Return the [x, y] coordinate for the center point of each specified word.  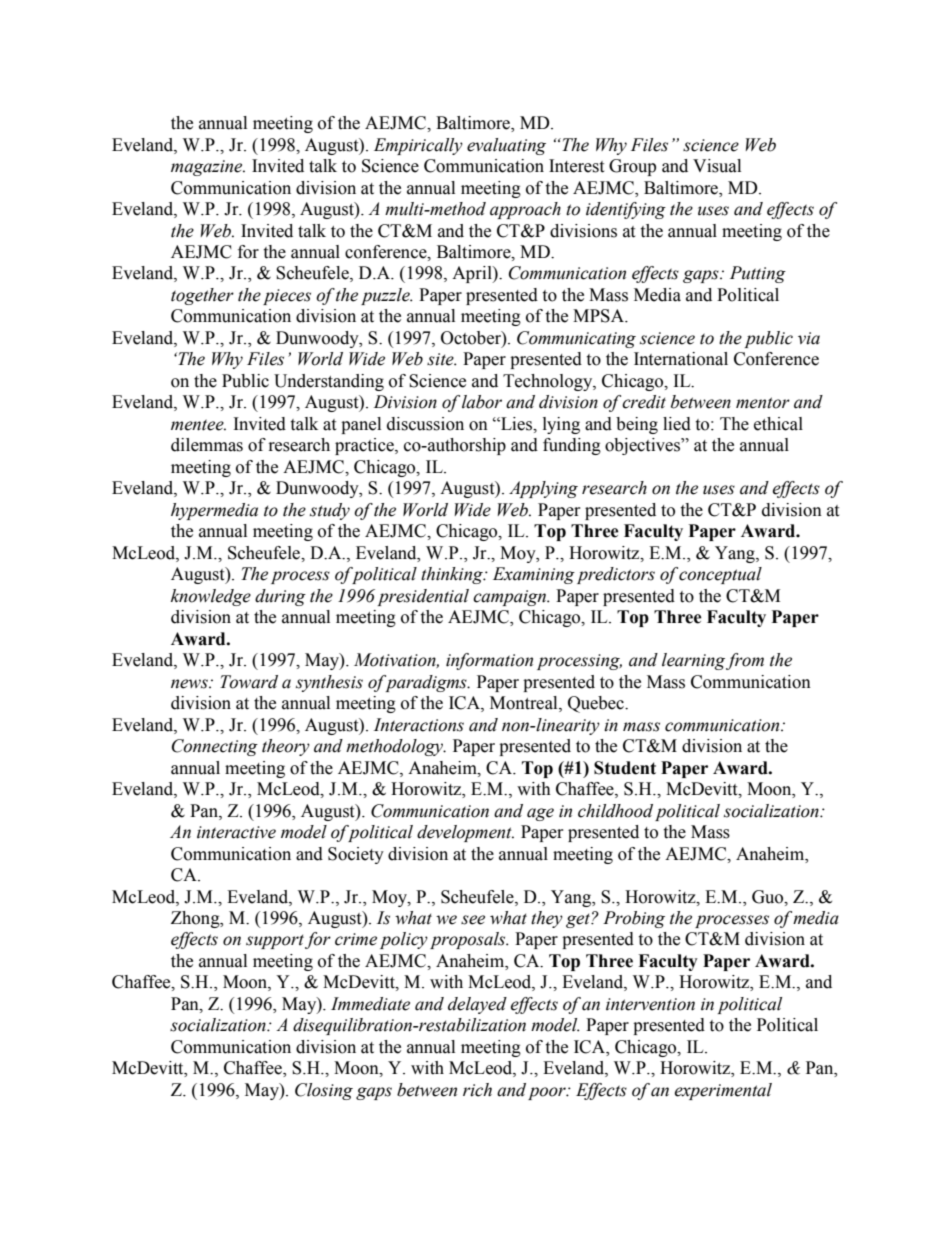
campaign [511, 598]
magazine [208, 168]
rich [477, 1090]
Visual [717, 166]
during [280, 597]
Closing [324, 1091]
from [745, 661]
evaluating [506, 146]
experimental [723, 1091]
